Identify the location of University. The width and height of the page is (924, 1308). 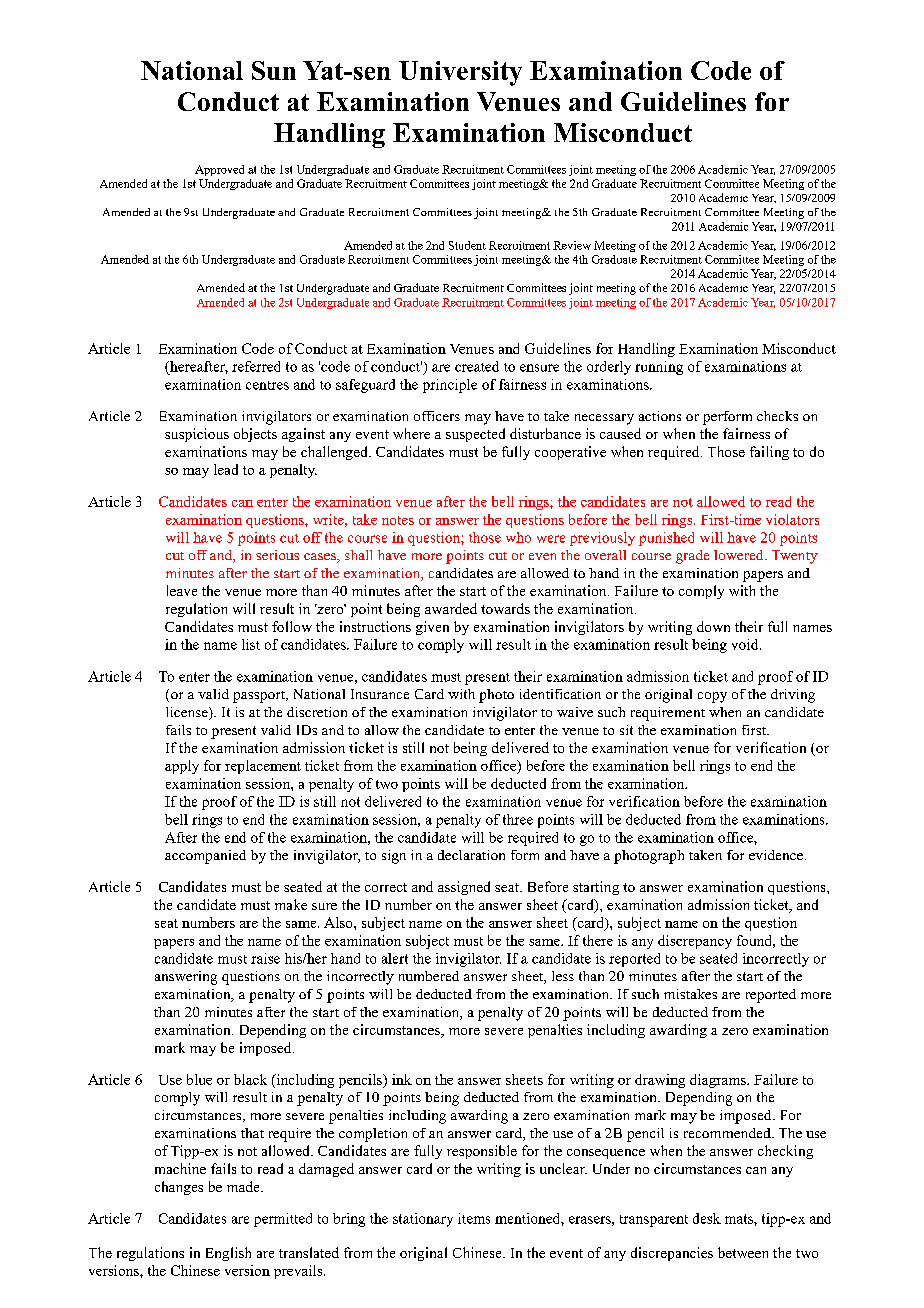
(460, 73).
